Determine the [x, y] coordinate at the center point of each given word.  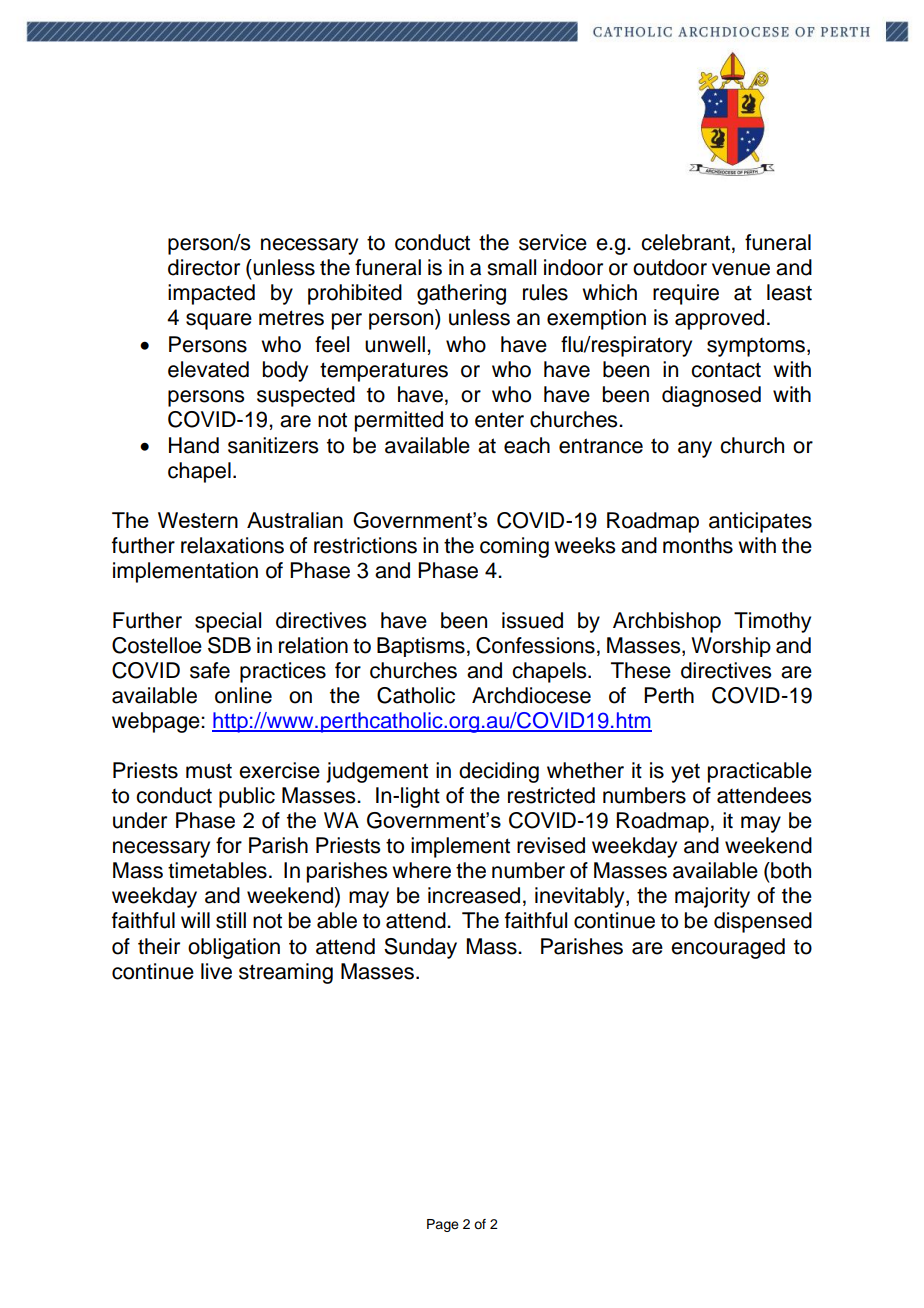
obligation [234, 948]
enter [499, 420]
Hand [194, 445]
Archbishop [667, 622]
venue [741, 269]
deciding [499, 772]
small [511, 267]
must [209, 771]
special [228, 622]
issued [532, 620]
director [204, 267]
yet [685, 773]
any [695, 449]
